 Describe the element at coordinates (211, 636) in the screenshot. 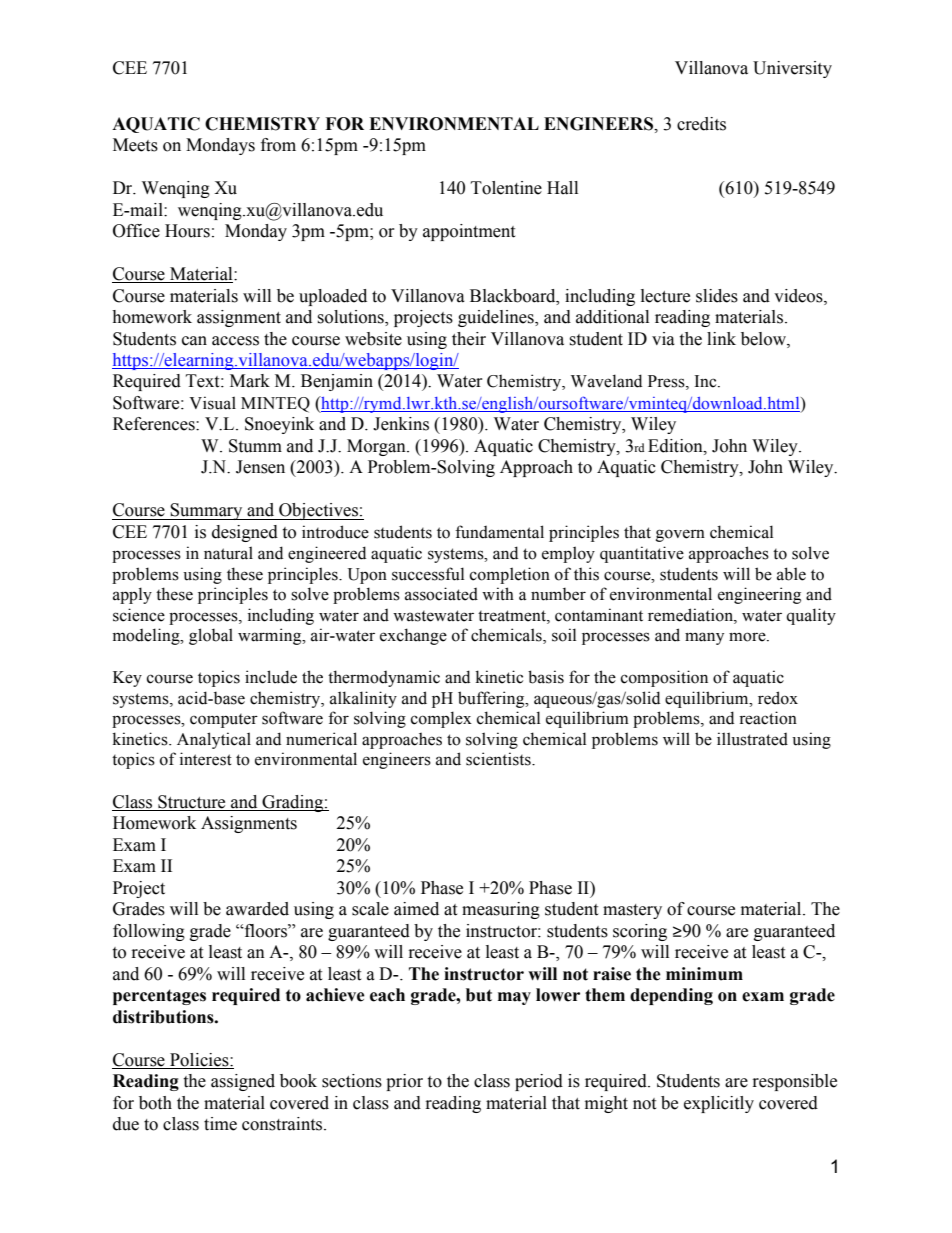

I see `global` at that location.
